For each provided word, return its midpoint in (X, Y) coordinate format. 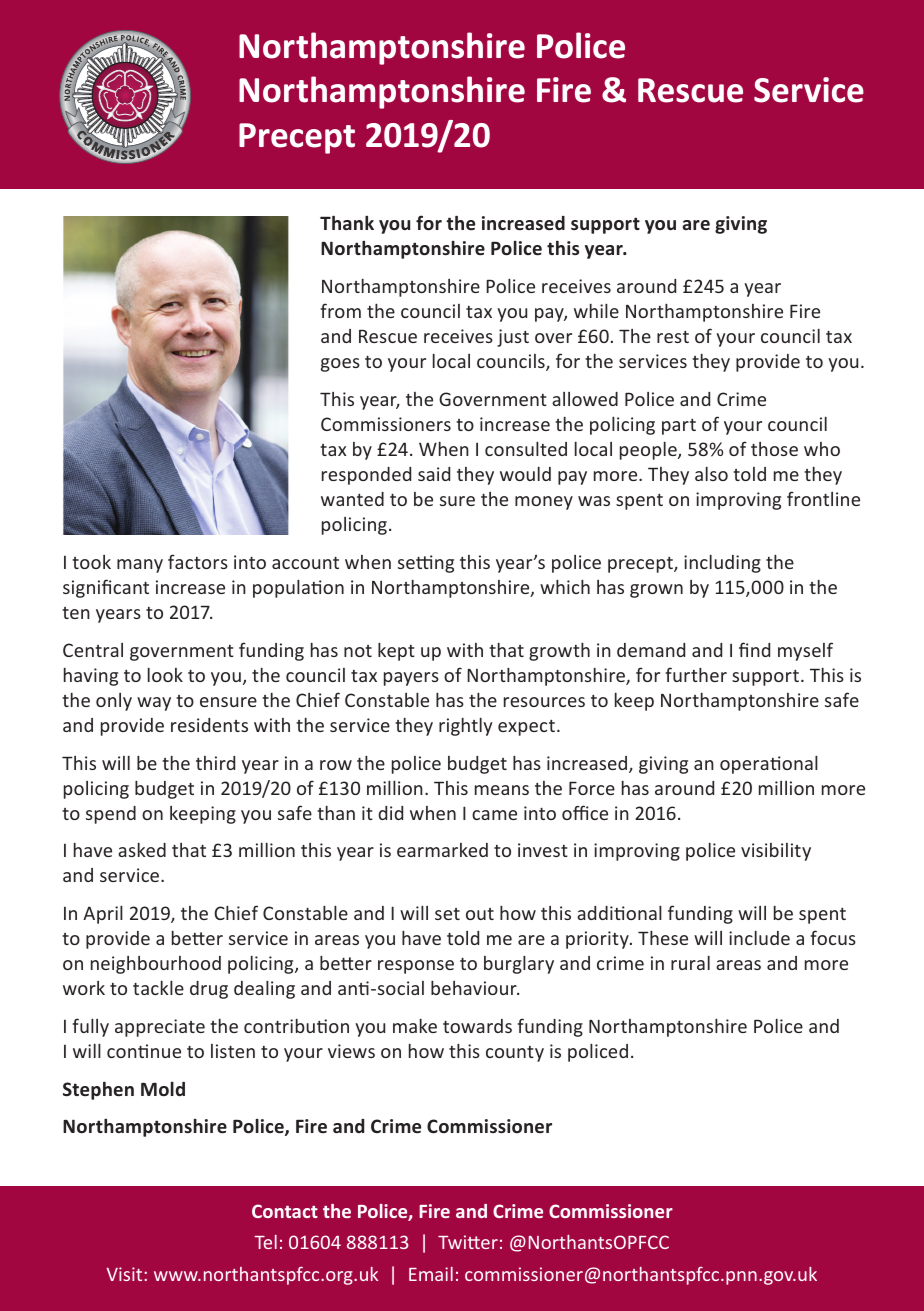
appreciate (160, 1028)
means (502, 790)
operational (769, 764)
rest (673, 337)
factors (198, 561)
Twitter (468, 1242)
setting (426, 564)
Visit (126, 1274)
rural (690, 963)
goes (340, 365)
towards (477, 1026)
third (215, 763)
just (513, 338)
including (722, 564)
